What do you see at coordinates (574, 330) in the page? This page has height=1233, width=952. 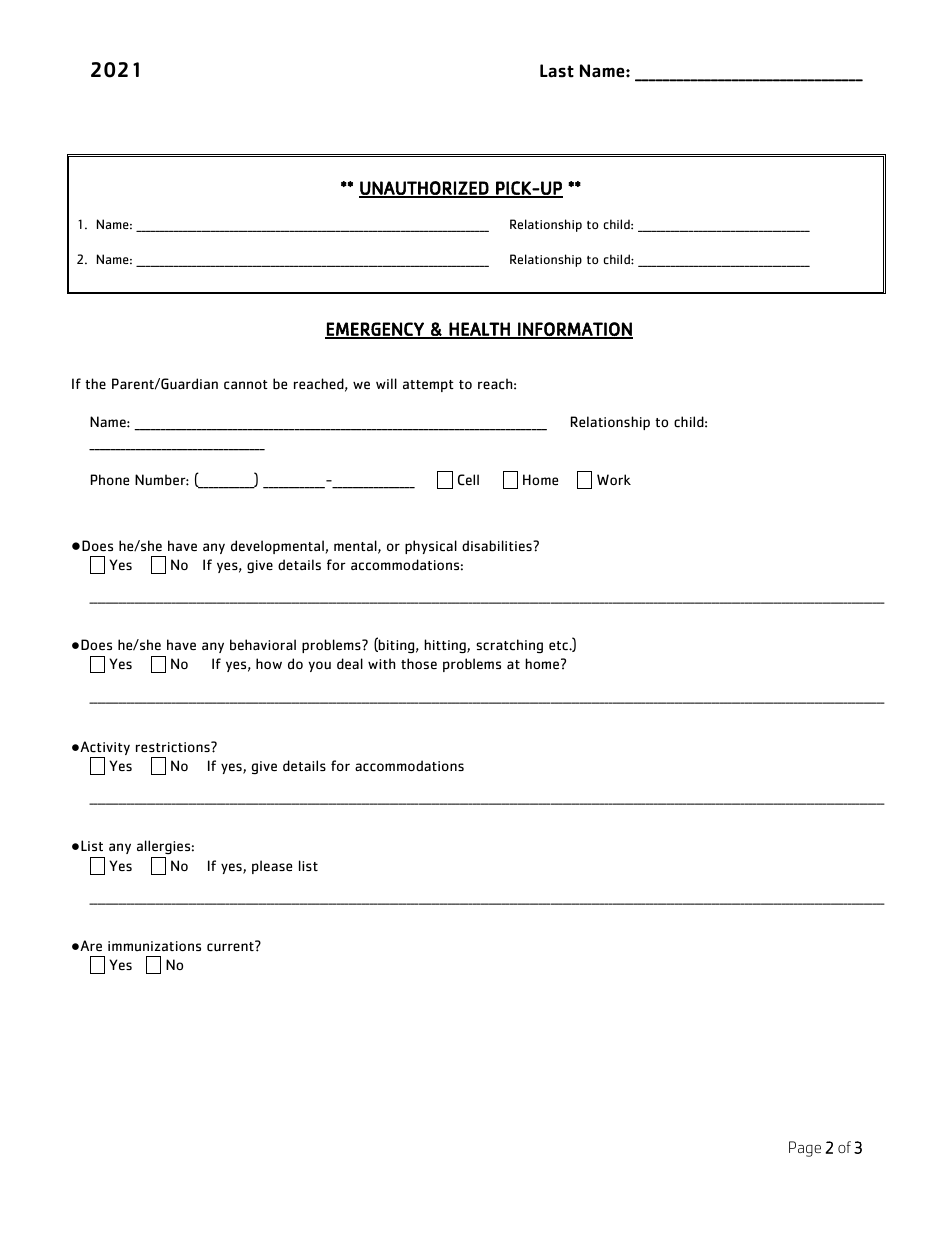 I see `INFORMATION` at bounding box center [574, 330].
